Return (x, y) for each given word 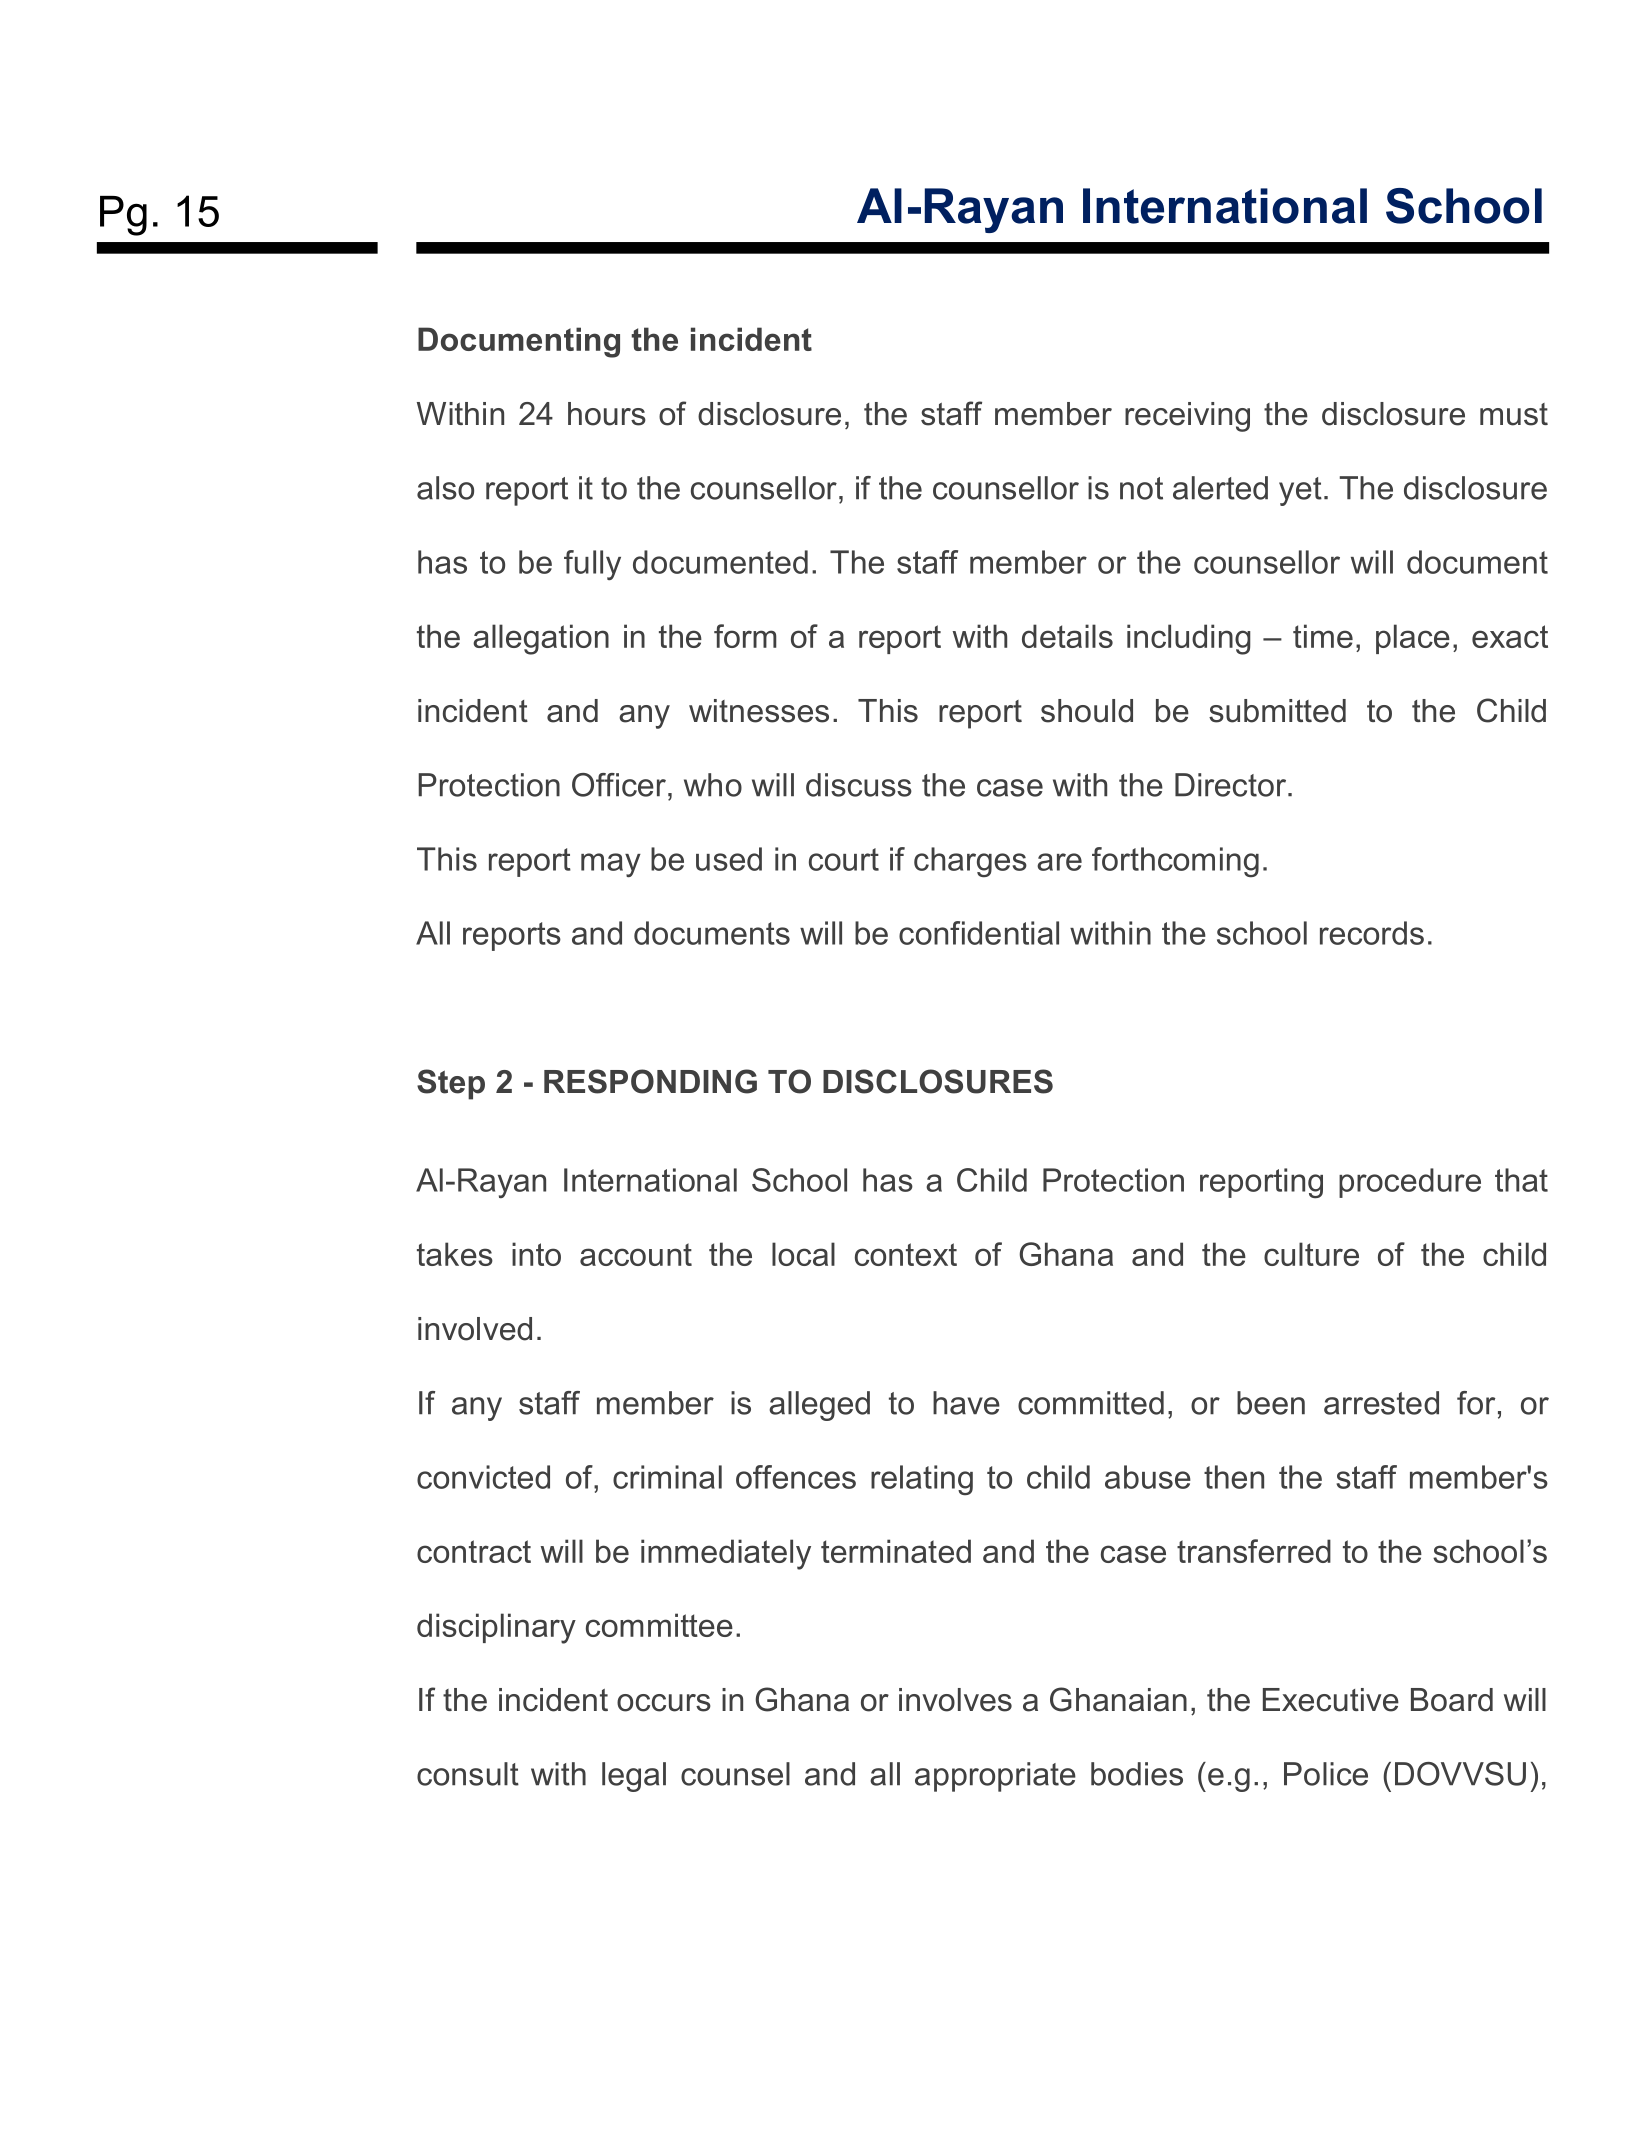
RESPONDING (650, 1081)
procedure (1410, 1183)
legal (634, 1777)
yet (1300, 491)
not (1141, 488)
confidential (979, 933)
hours (607, 414)
